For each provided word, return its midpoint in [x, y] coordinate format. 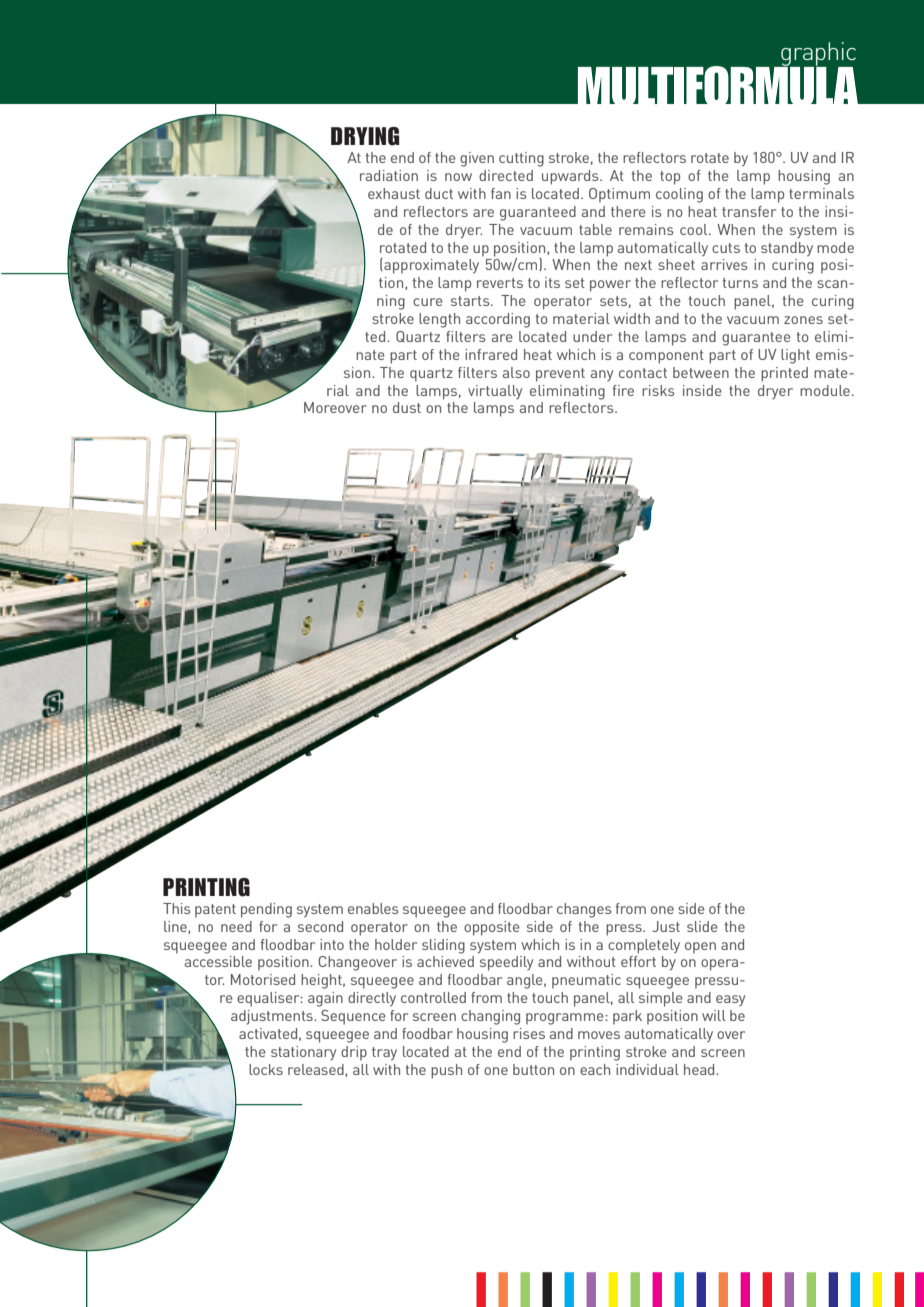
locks [266, 1069]
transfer [749, 211]
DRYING [365, 136]
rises [529, 1033]
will [714, 1015]
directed [506, 175]
